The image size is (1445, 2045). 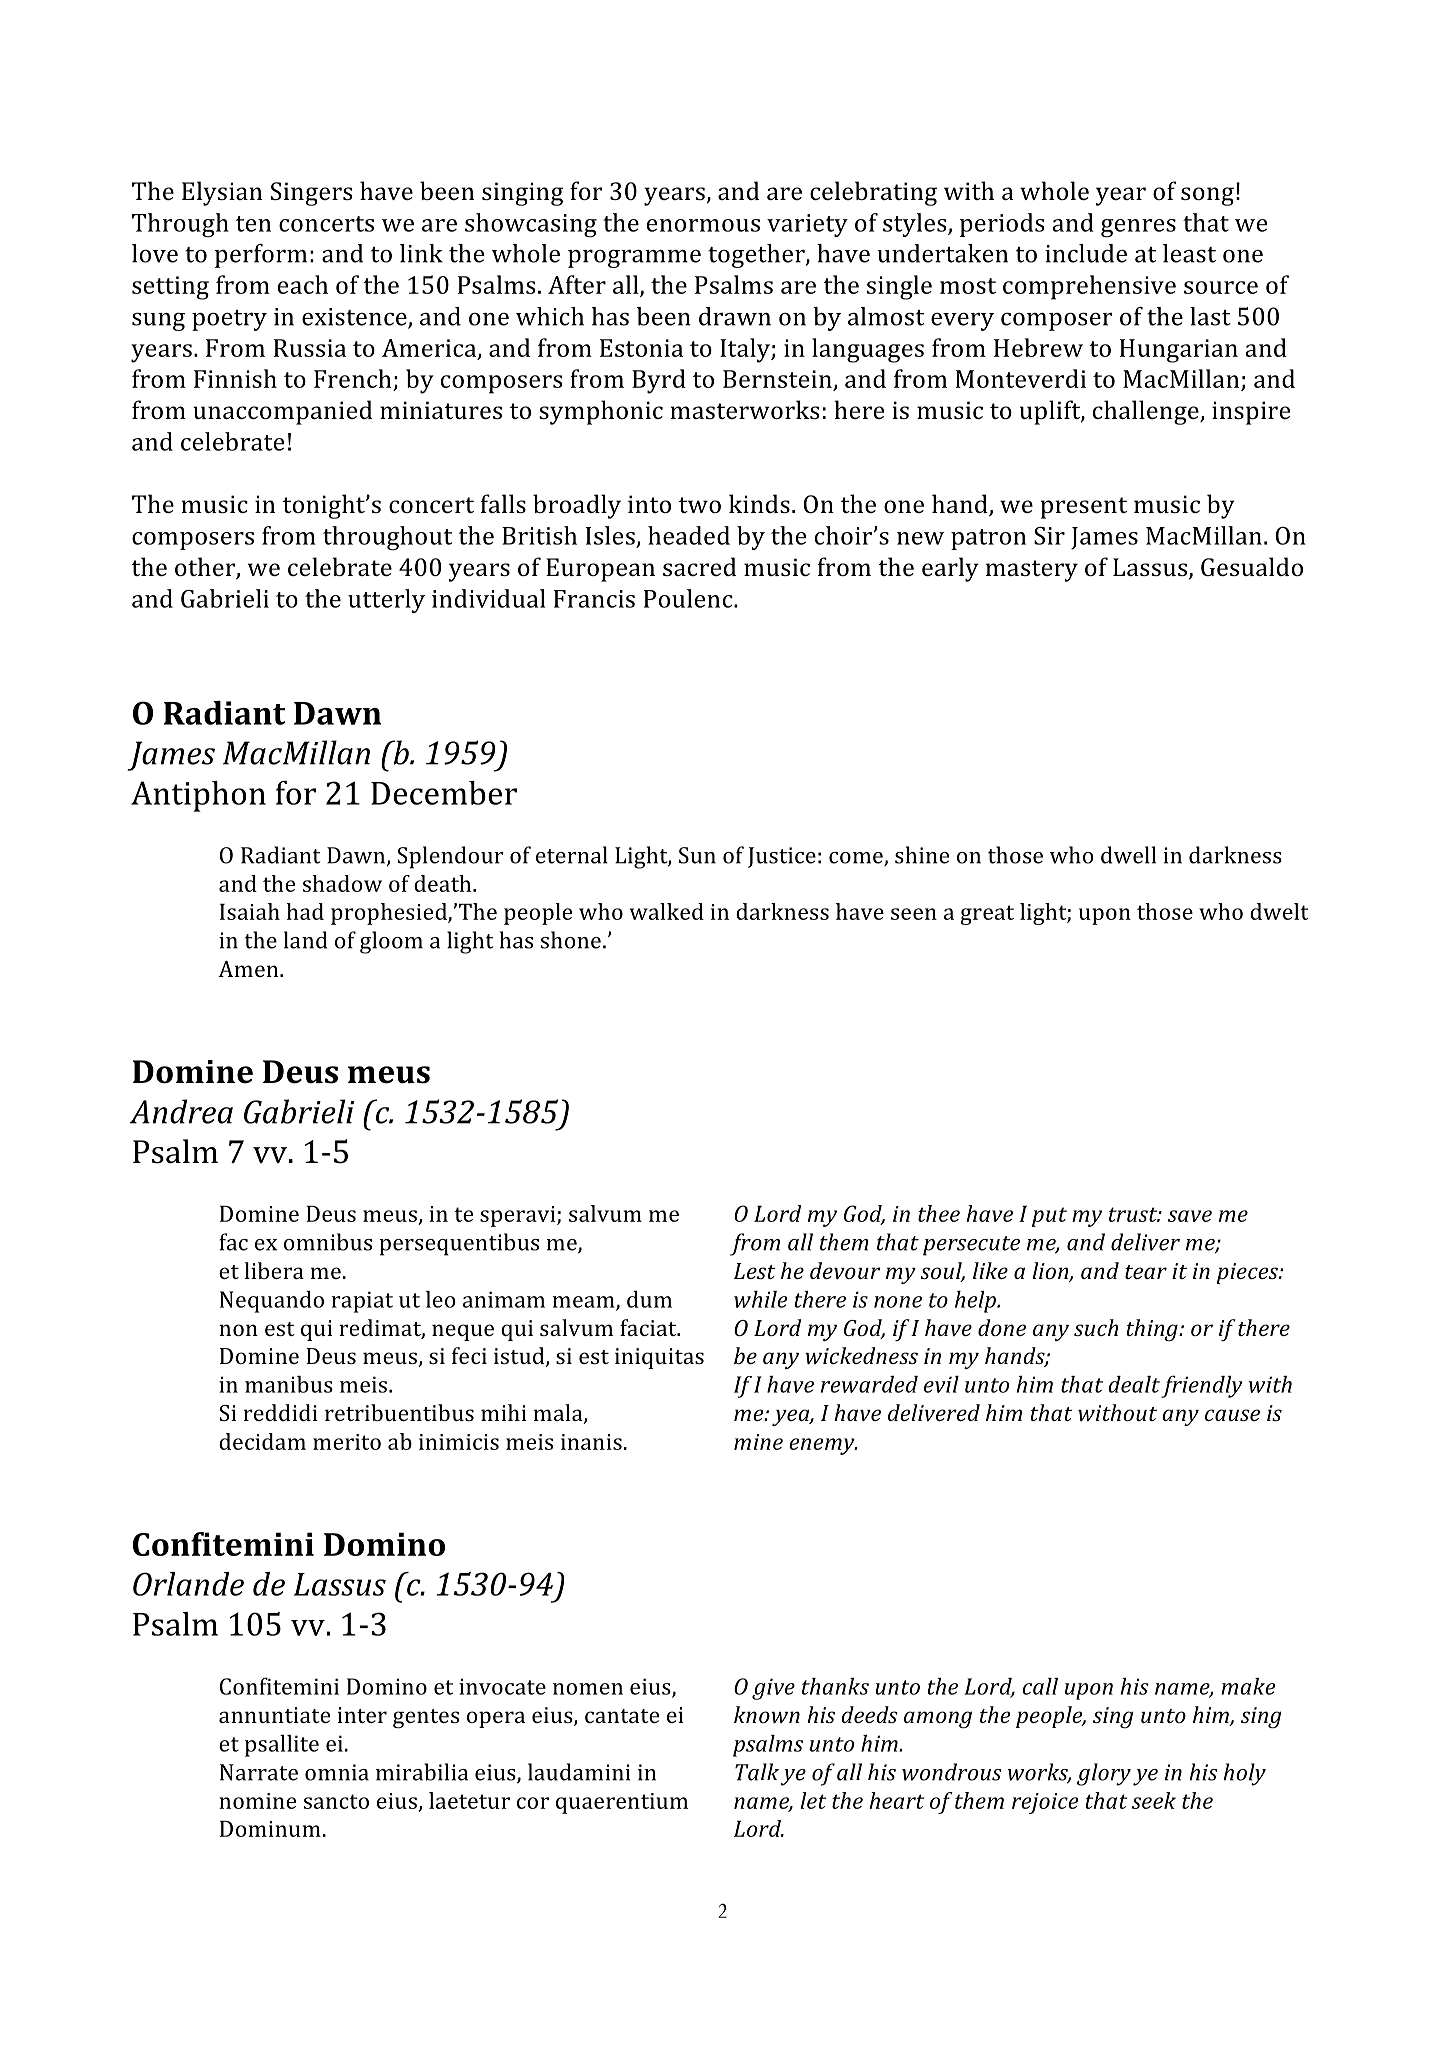 What do you see at coordinates (249, 969) in the screenshot?
I see `Amen` at bounding box center [249, 969].
